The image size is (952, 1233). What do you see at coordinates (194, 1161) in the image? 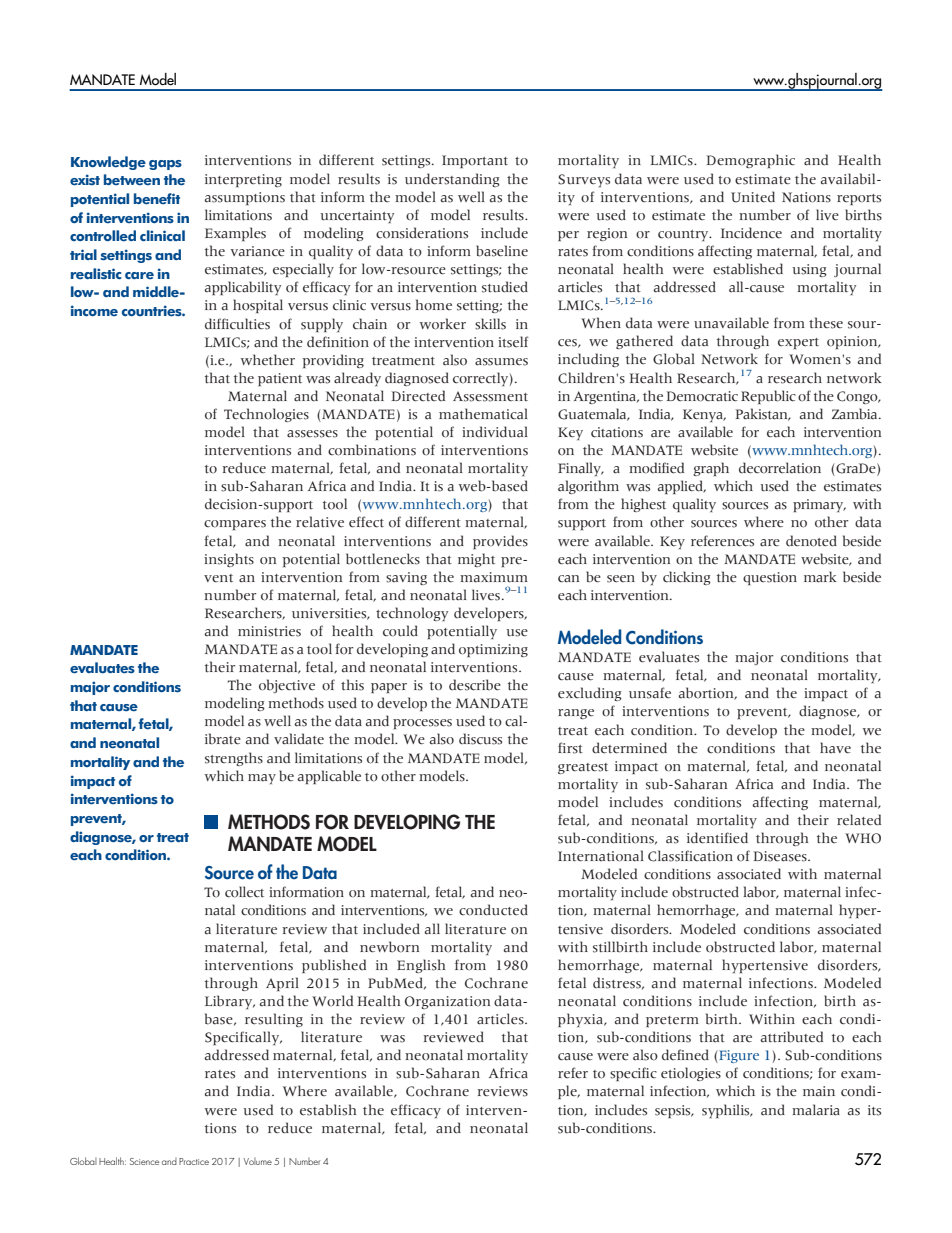
I see `Practice` at bounding box center [194, 1161].
